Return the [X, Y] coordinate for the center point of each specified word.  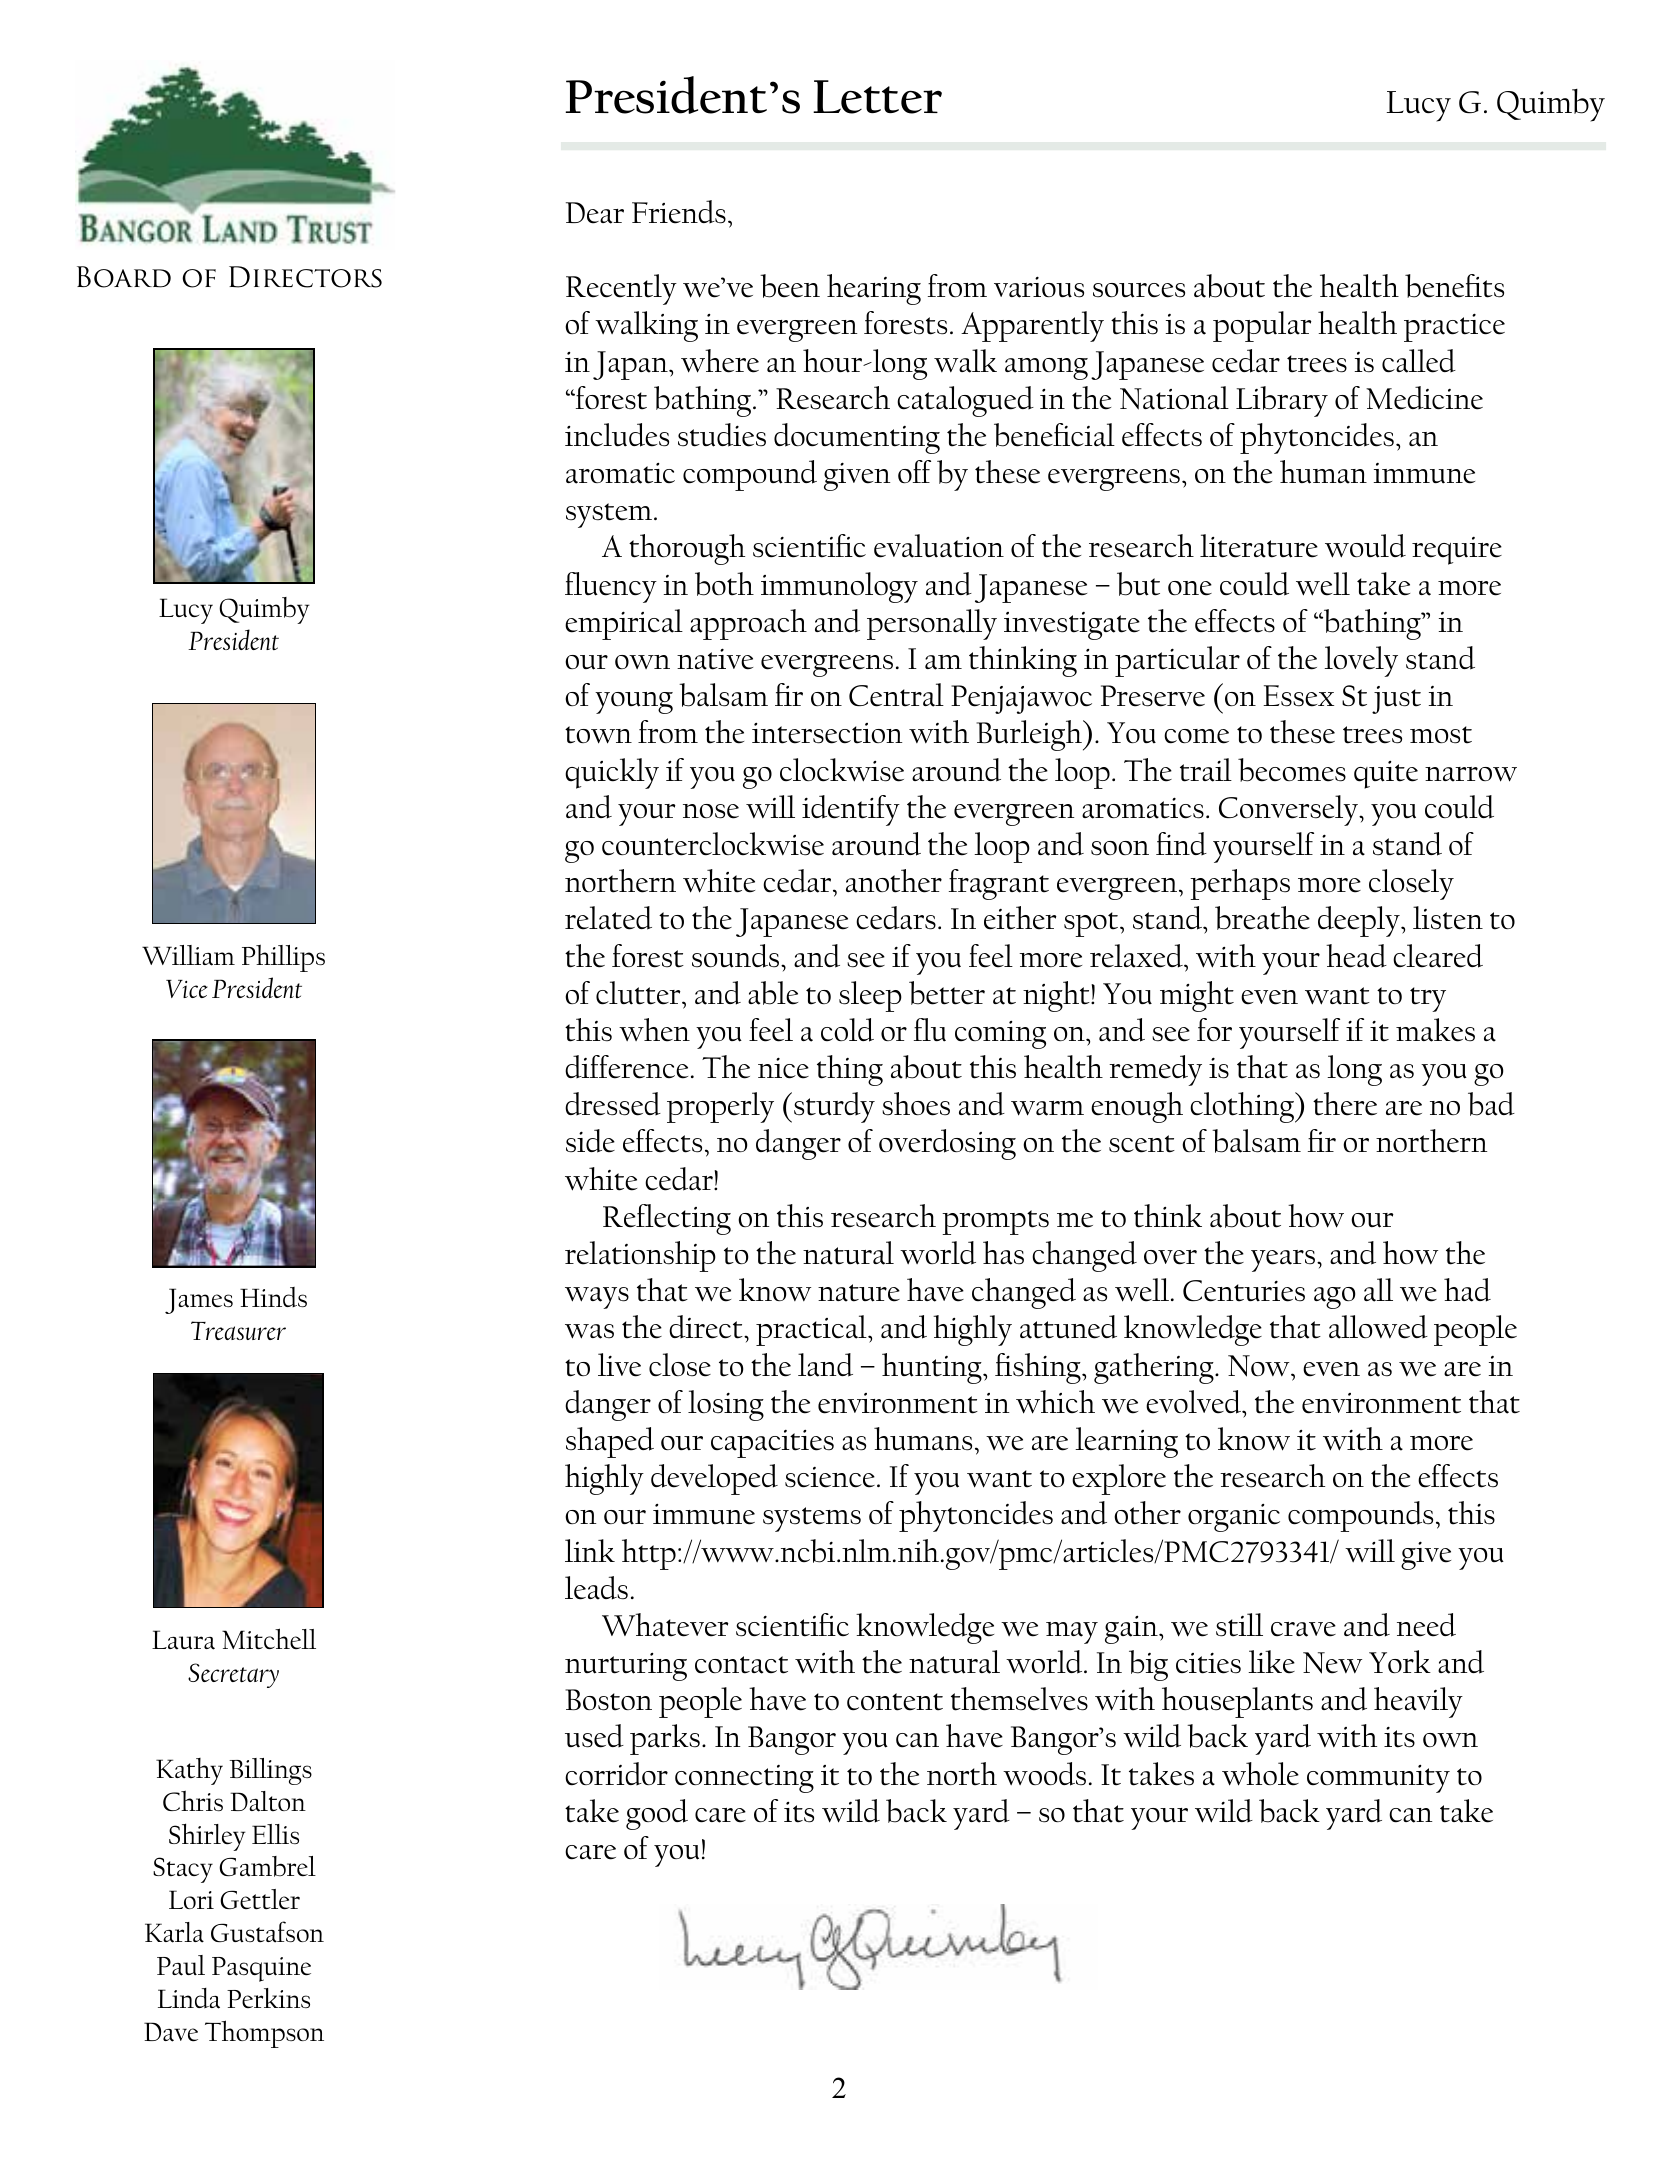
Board [124, 277]
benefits [1454, 286]
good [657, 1814]
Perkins [268, 1998]
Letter [877, 97]
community [1378, 1779]
